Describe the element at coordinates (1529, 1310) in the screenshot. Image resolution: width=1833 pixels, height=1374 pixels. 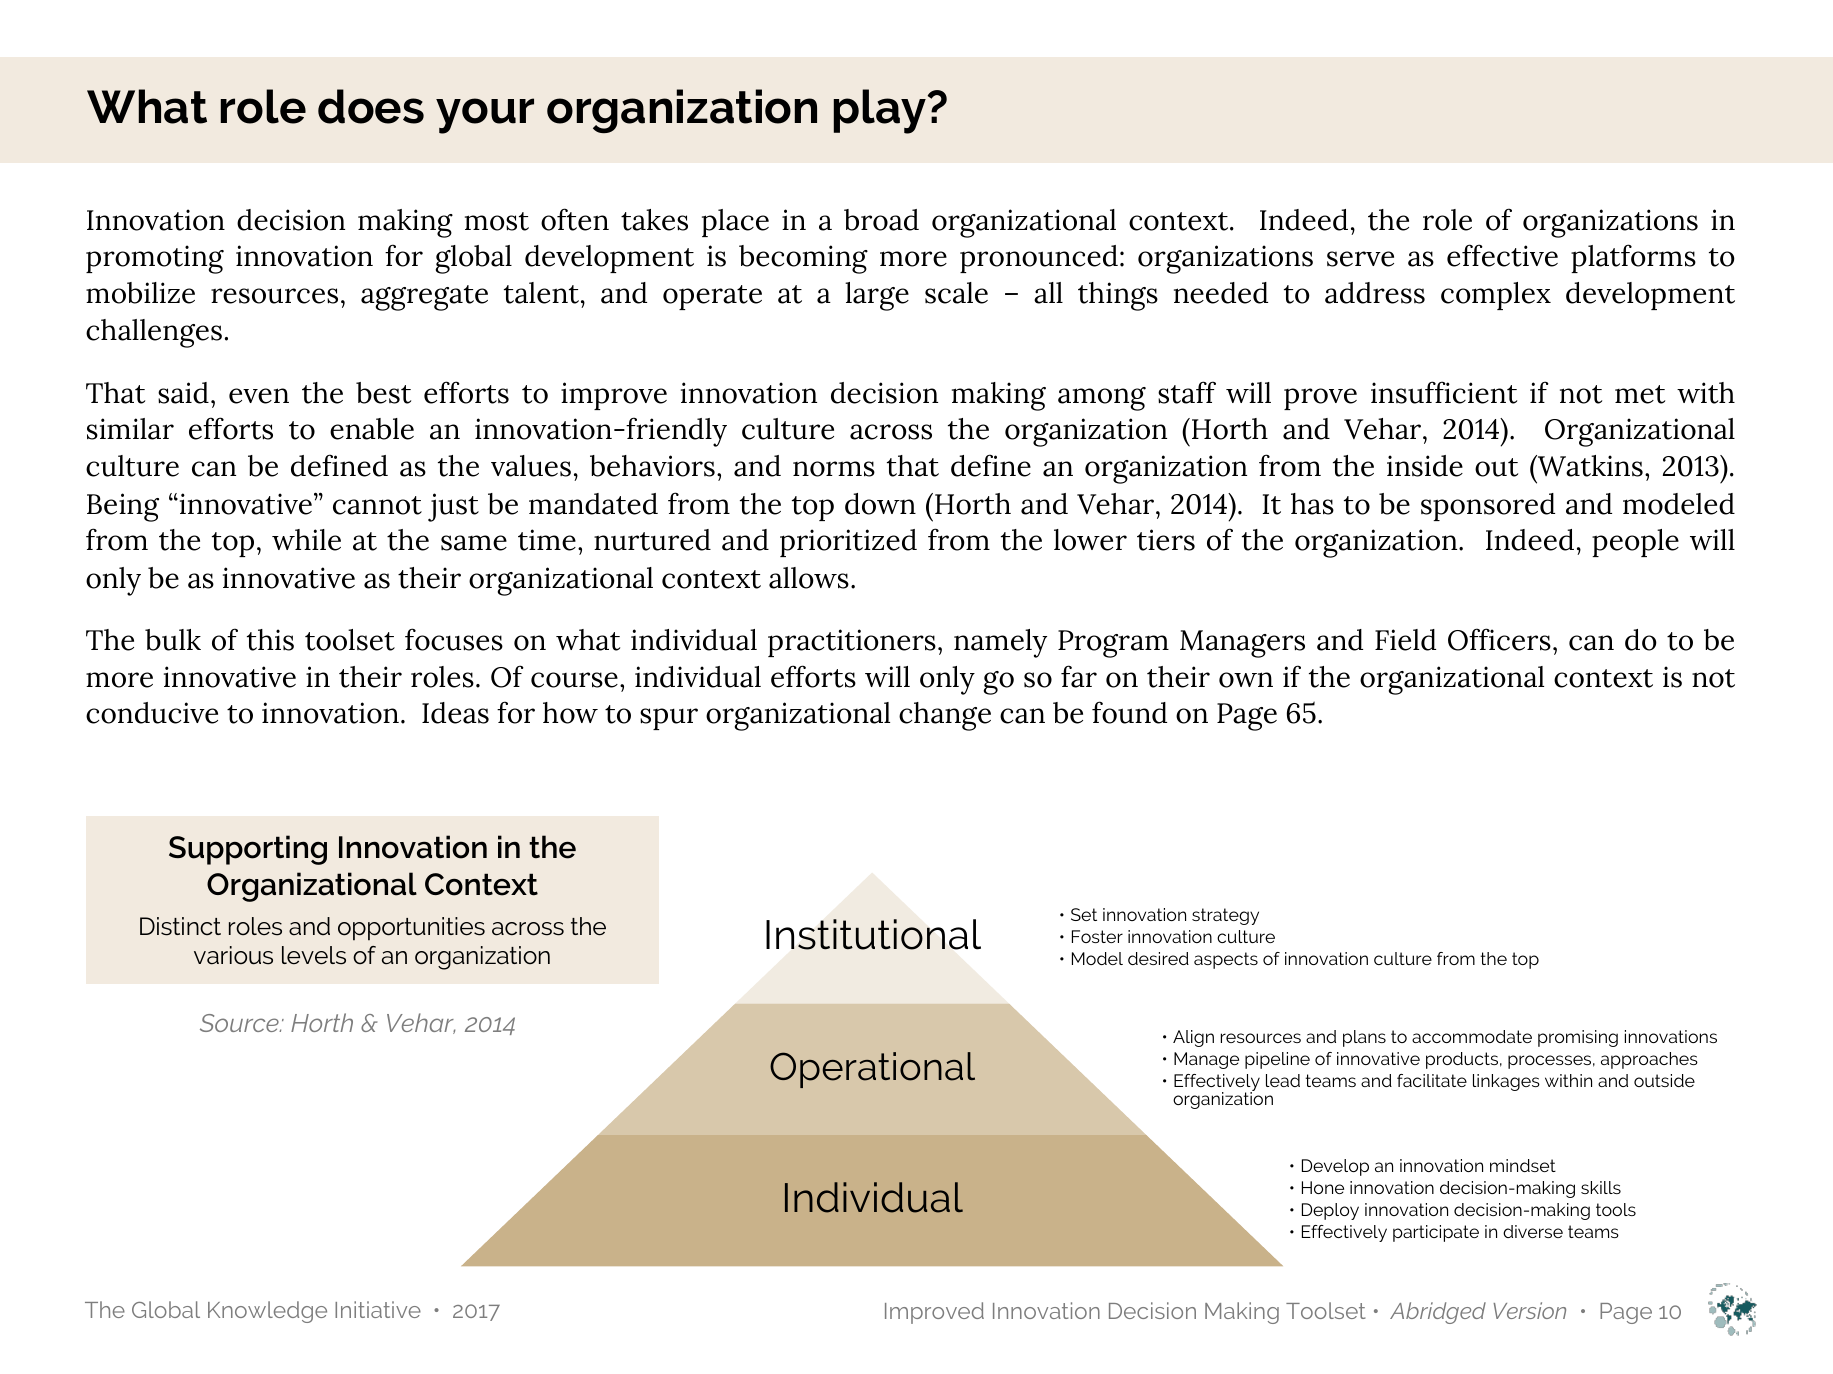
I see `Version` at that location.
